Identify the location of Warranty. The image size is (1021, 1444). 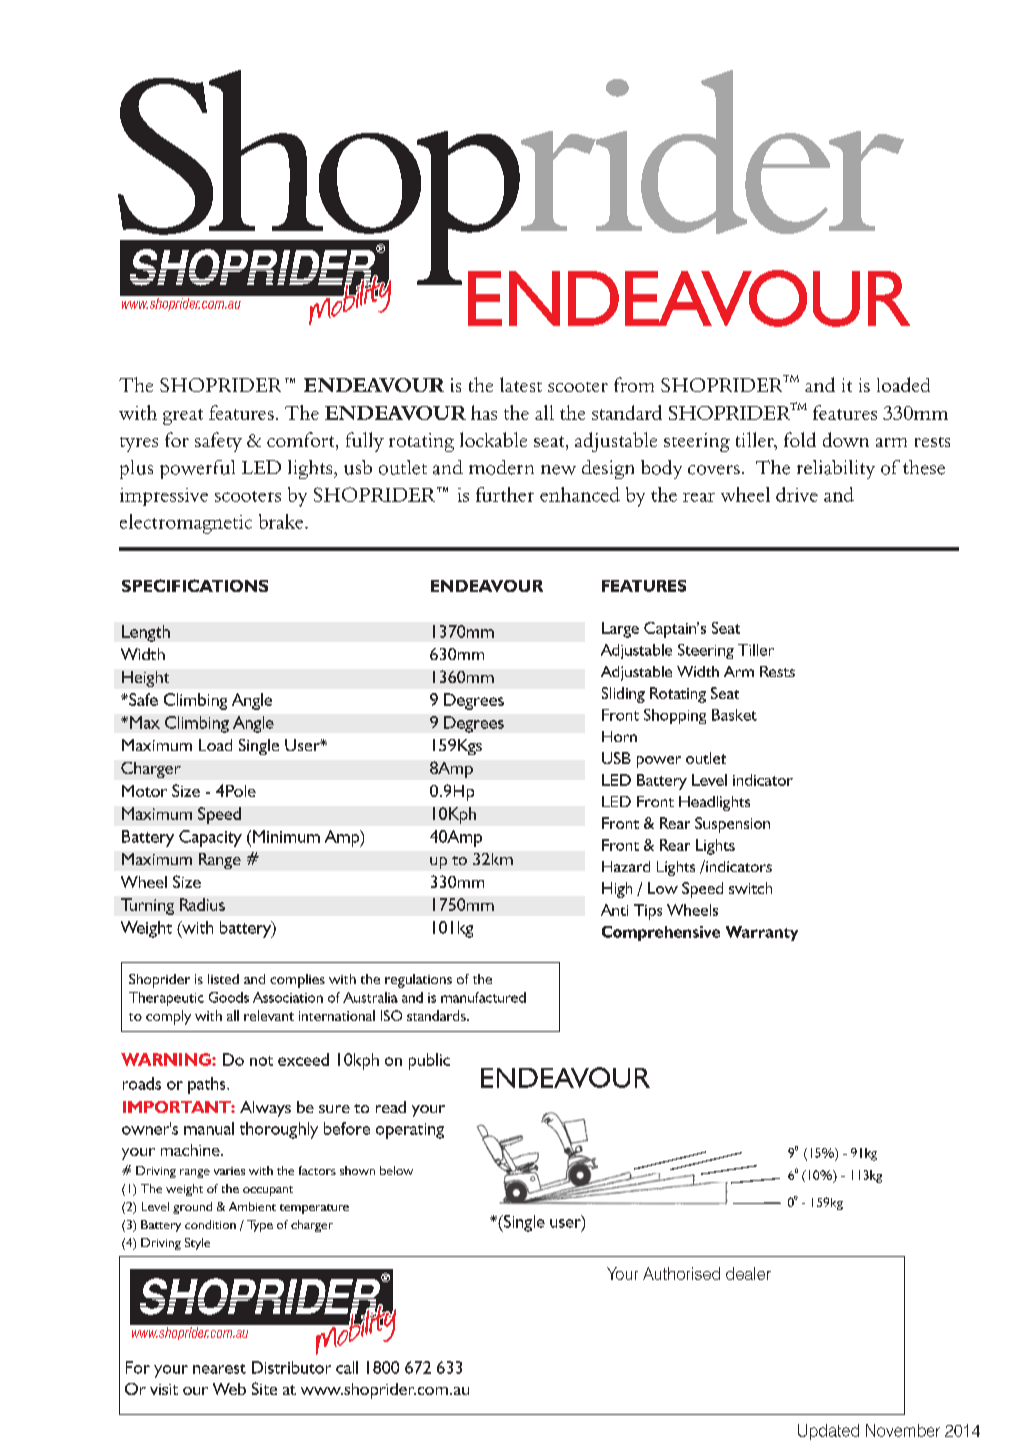
(762, 933).
